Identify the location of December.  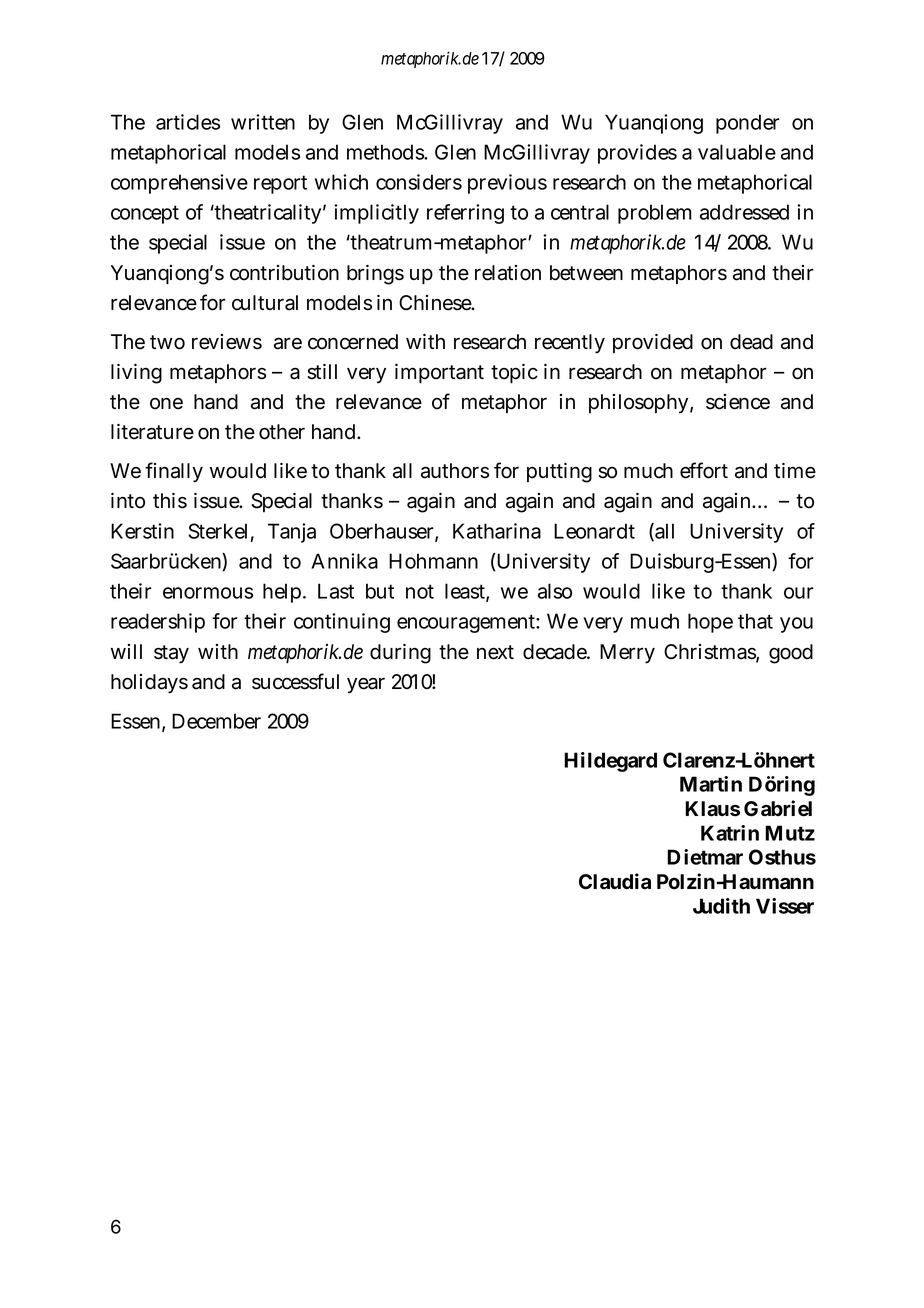
(216, 721).
